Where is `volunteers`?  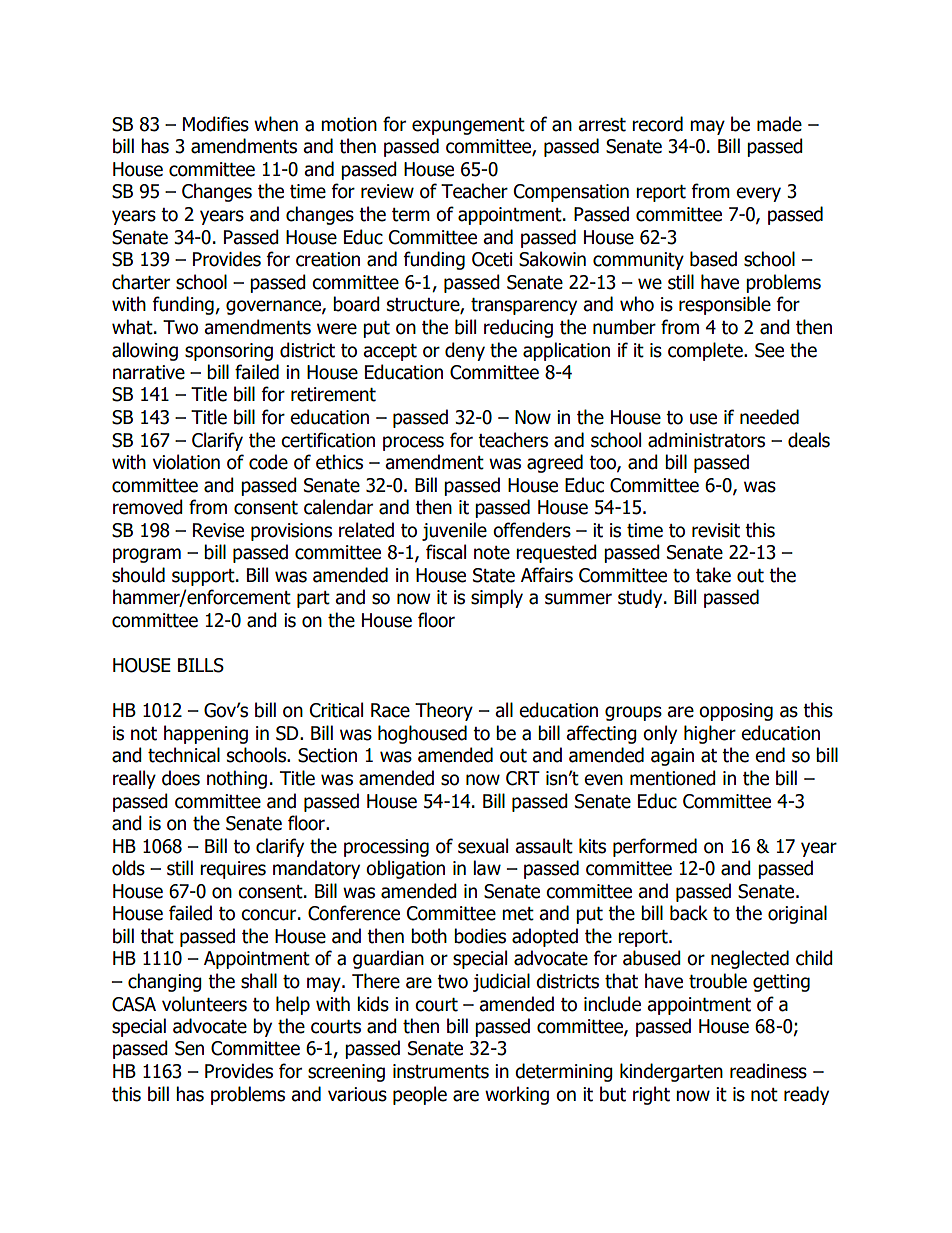
volunteers is located at coordinates (204, 1004).
